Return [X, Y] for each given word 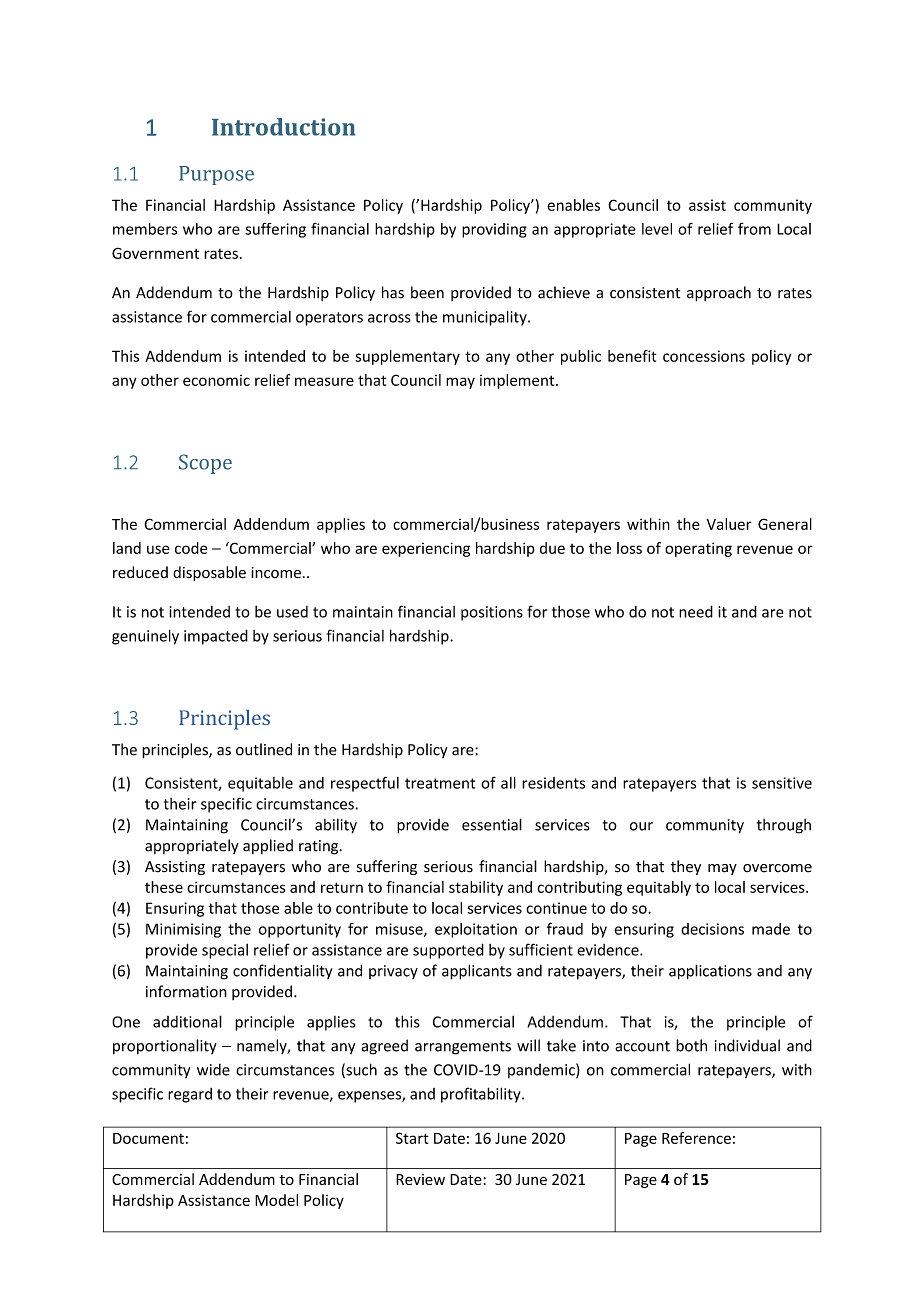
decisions [712, 929]
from [754, 229]
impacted [216, 637]
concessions [704, 356]
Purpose [216, 175]
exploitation [476, 930]
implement [518, 381]
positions [492, 613]
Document [148, 1138]
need [696, 611]
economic [216, 380]
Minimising [183, 930]
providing [494, 230]
